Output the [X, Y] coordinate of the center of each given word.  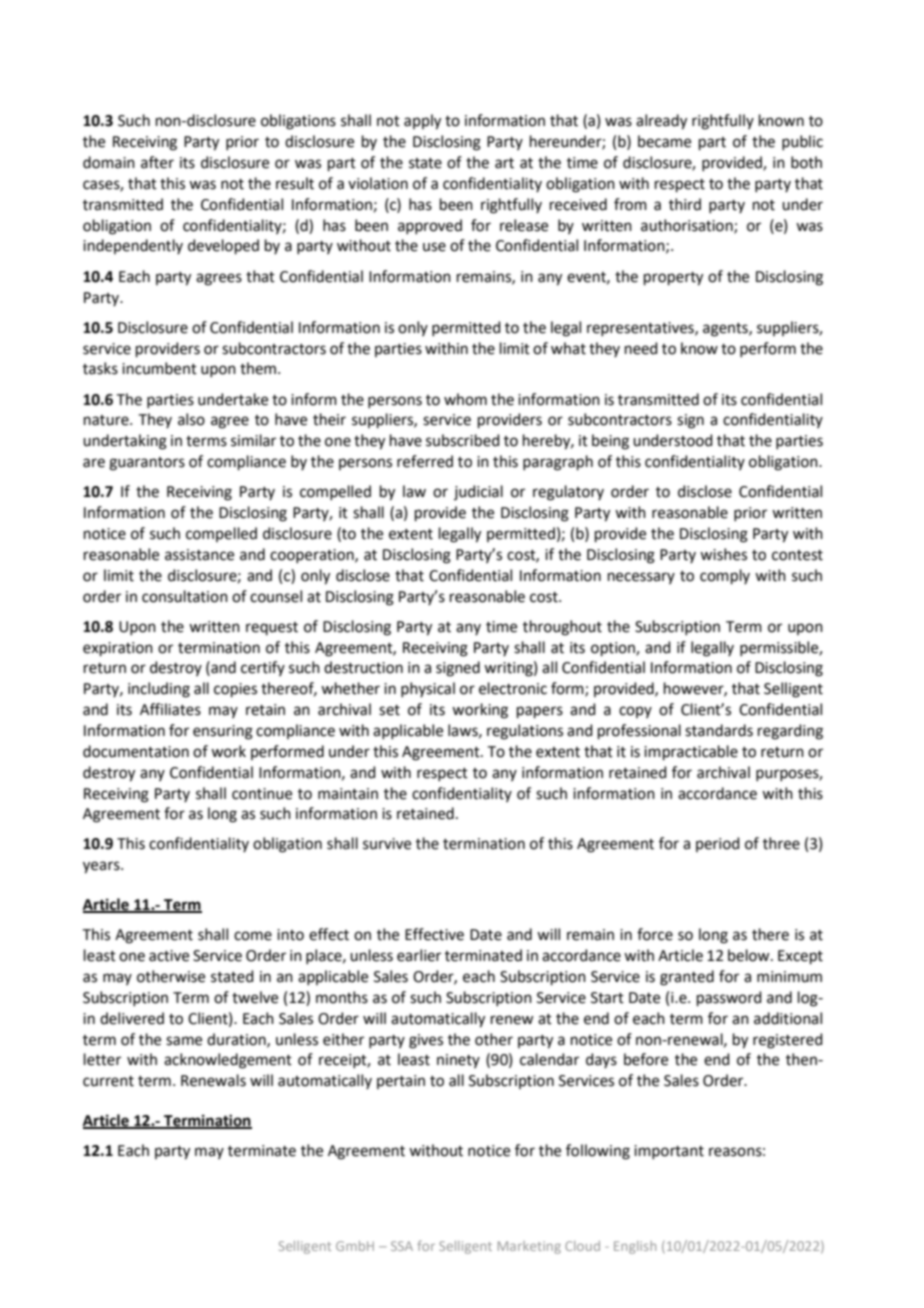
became [664, 141]
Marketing [529, 1247]
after [157, 162]
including [159, 690]
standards [719, 730]
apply [422, 122]
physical [428, 689]
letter [102, 1059]
